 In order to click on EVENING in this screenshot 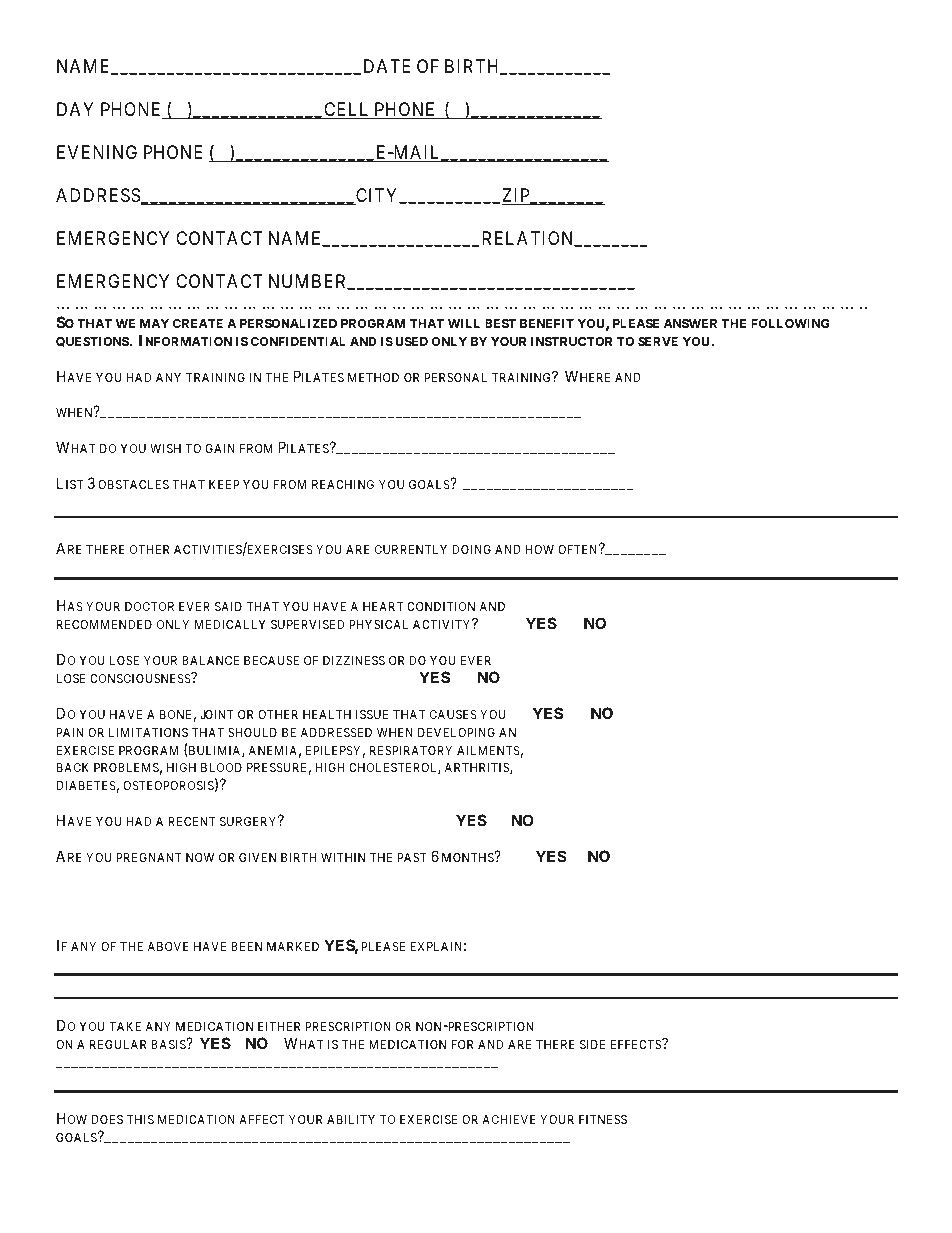, I will do `click(97, 152)`.
